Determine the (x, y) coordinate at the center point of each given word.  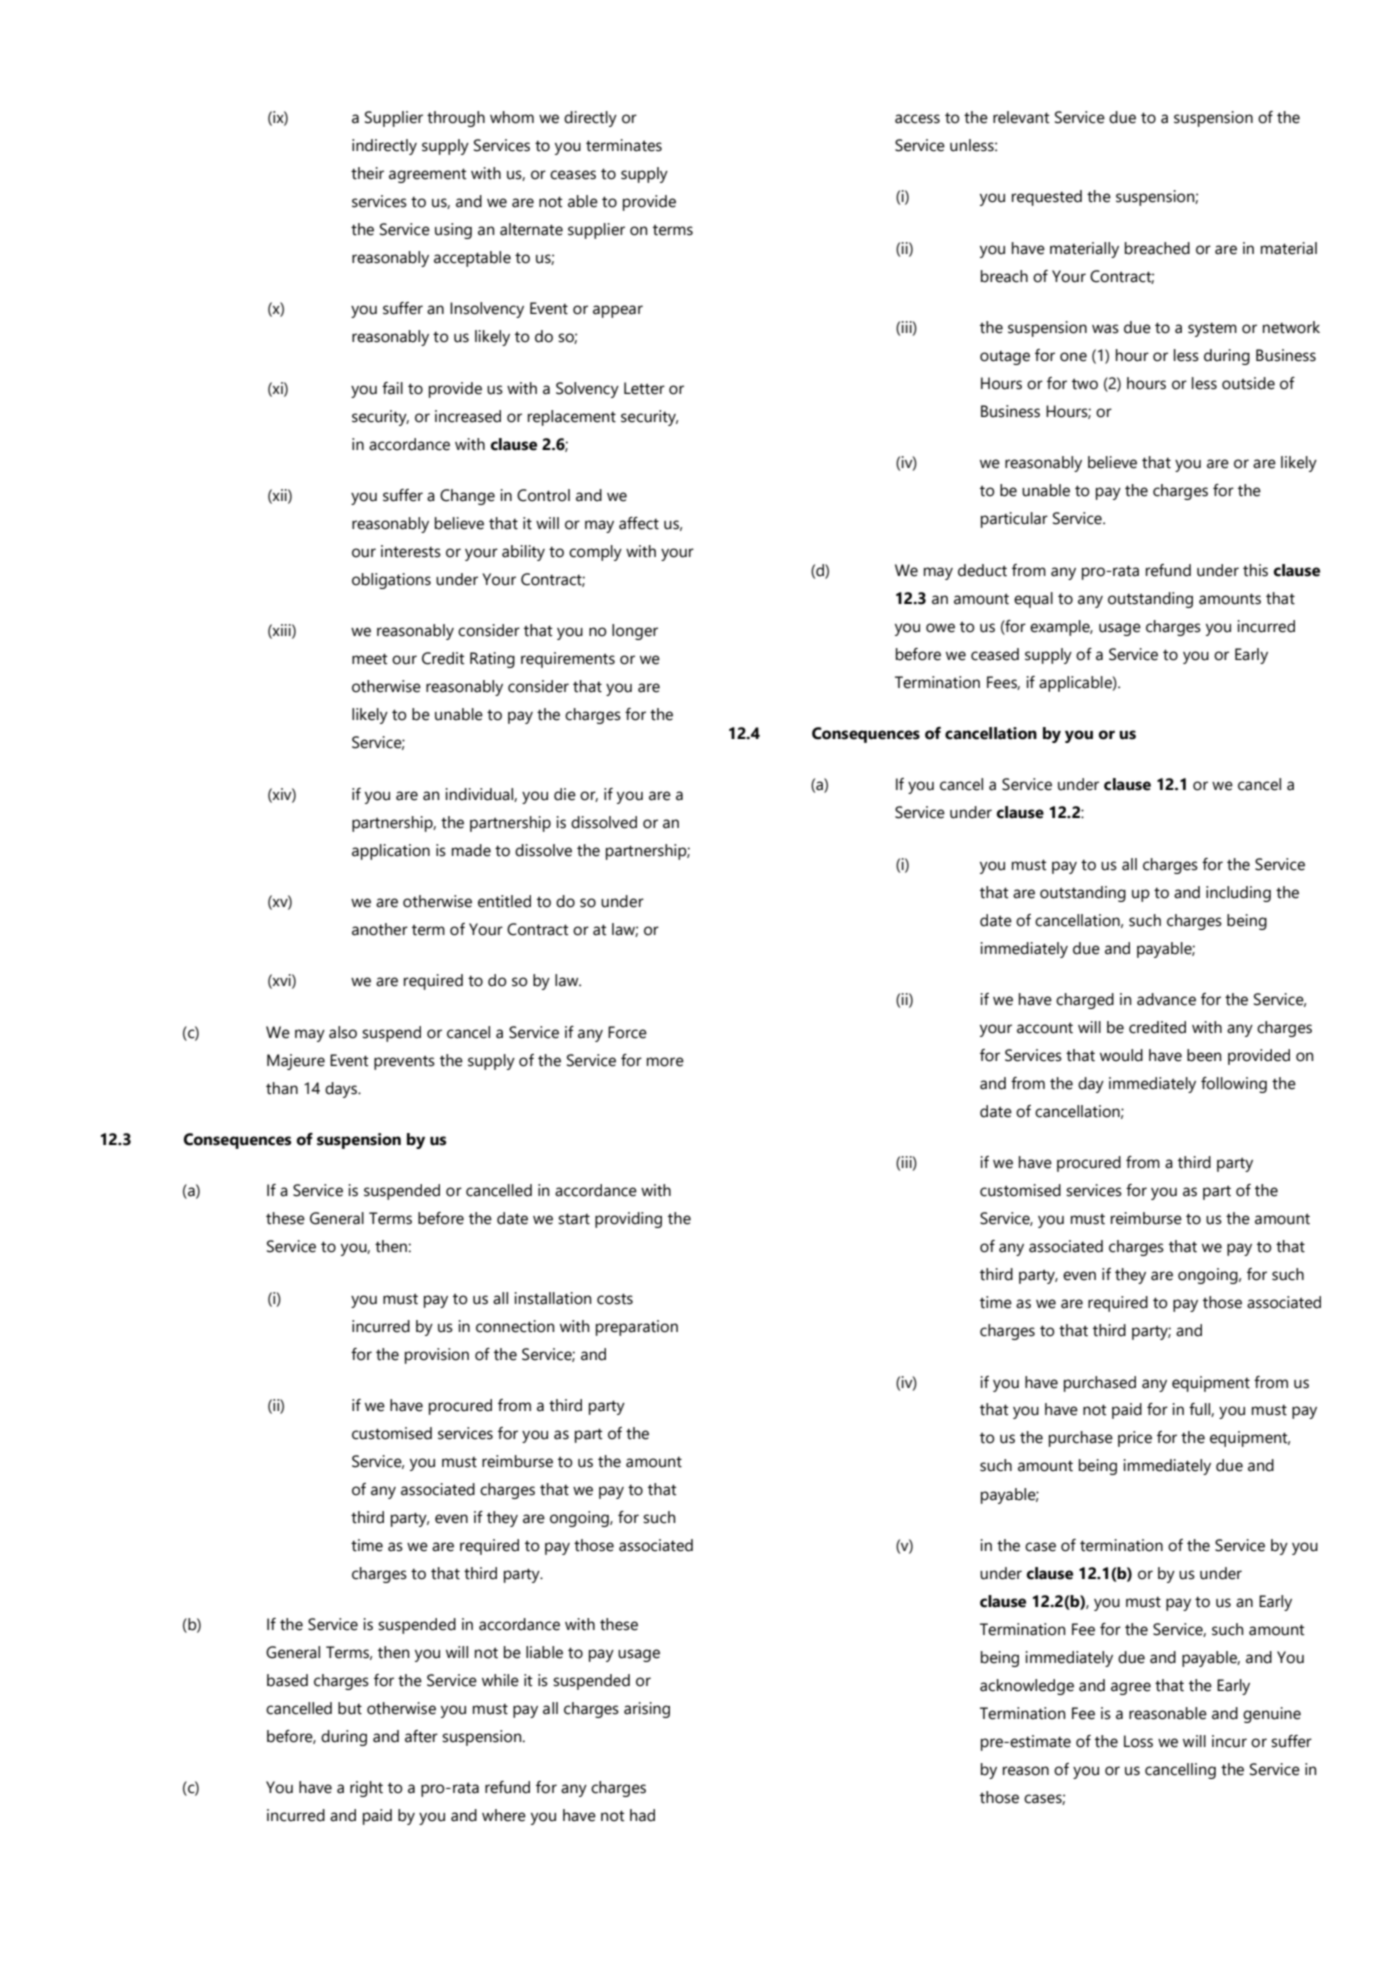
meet (370, 659)
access (917, 119)
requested (1047, 198)
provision (437, 1356)
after (421, 1736)
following (1234, 1085)
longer (635, 632)
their (367, 173)
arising (647, 1710)
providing (628, 1220)
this (1255, 570)
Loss (1138, 1741)
